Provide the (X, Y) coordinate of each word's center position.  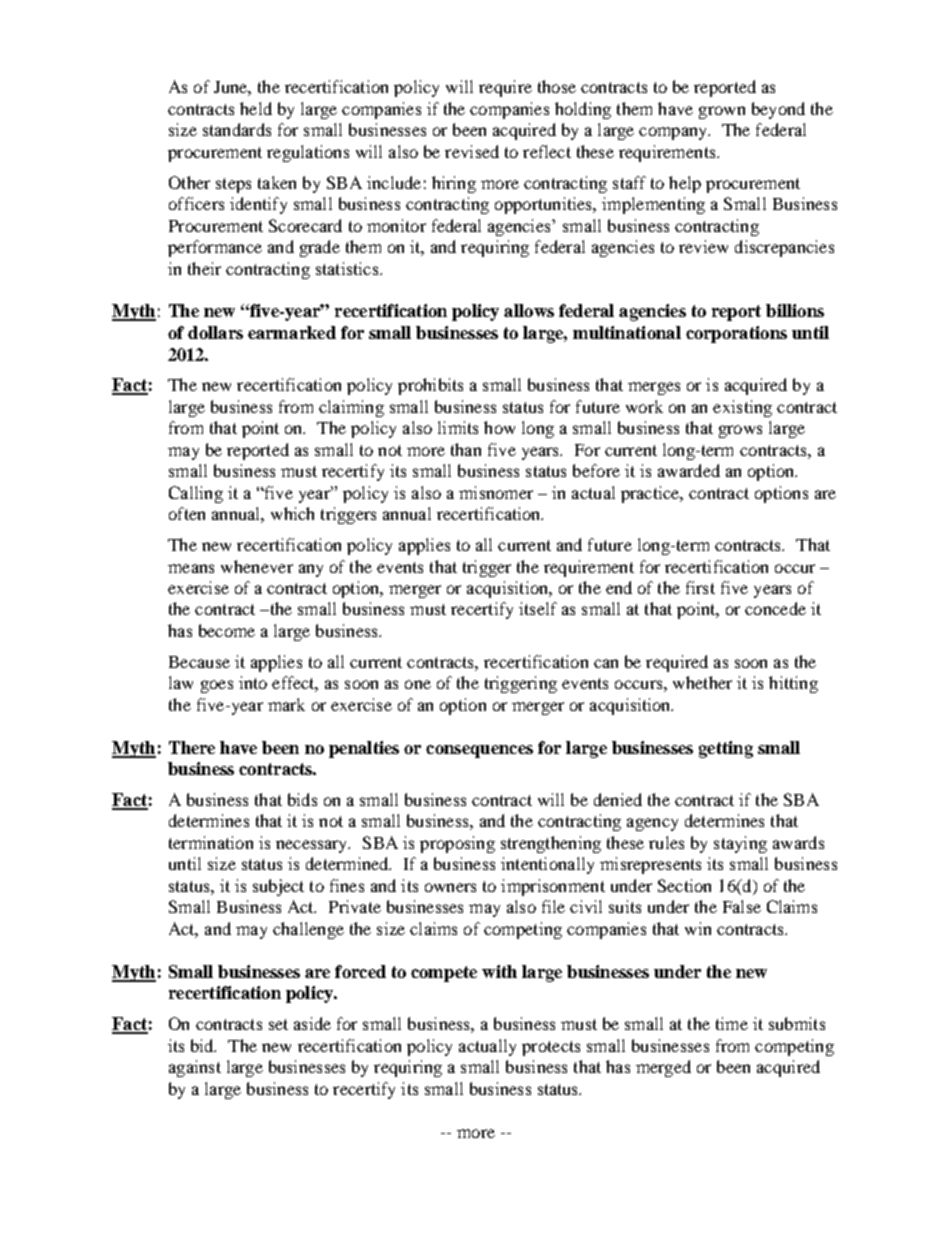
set (278, 1024)
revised (472, 151)
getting (726, 749)
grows (740, 431)
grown (722, 112)
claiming (351, 408)
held (256, 108)
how (499, 427)
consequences (479, 751)
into (253, 682)
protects (551, 1048)
